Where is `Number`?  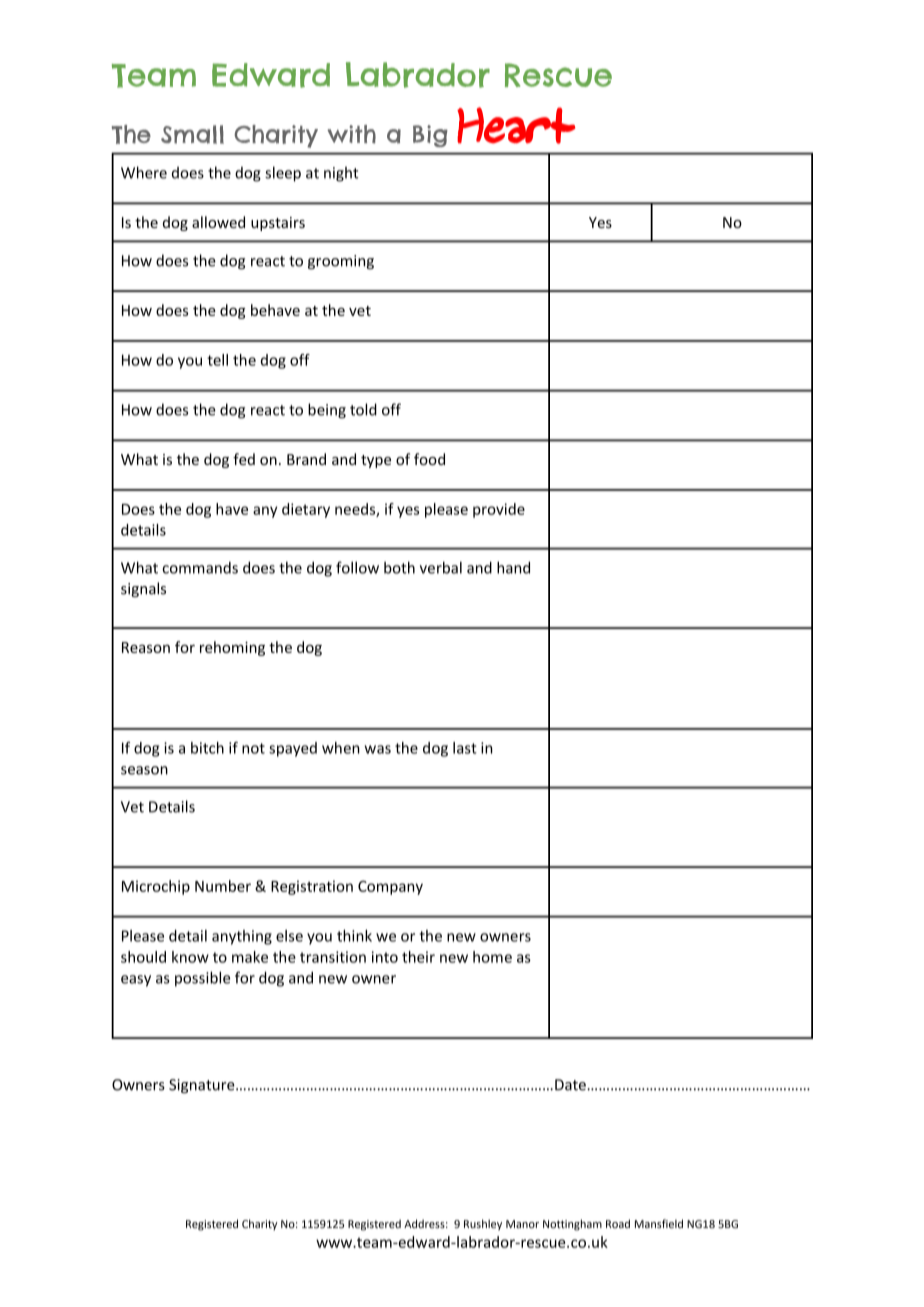 Number is located at coordinates (223, 886).
